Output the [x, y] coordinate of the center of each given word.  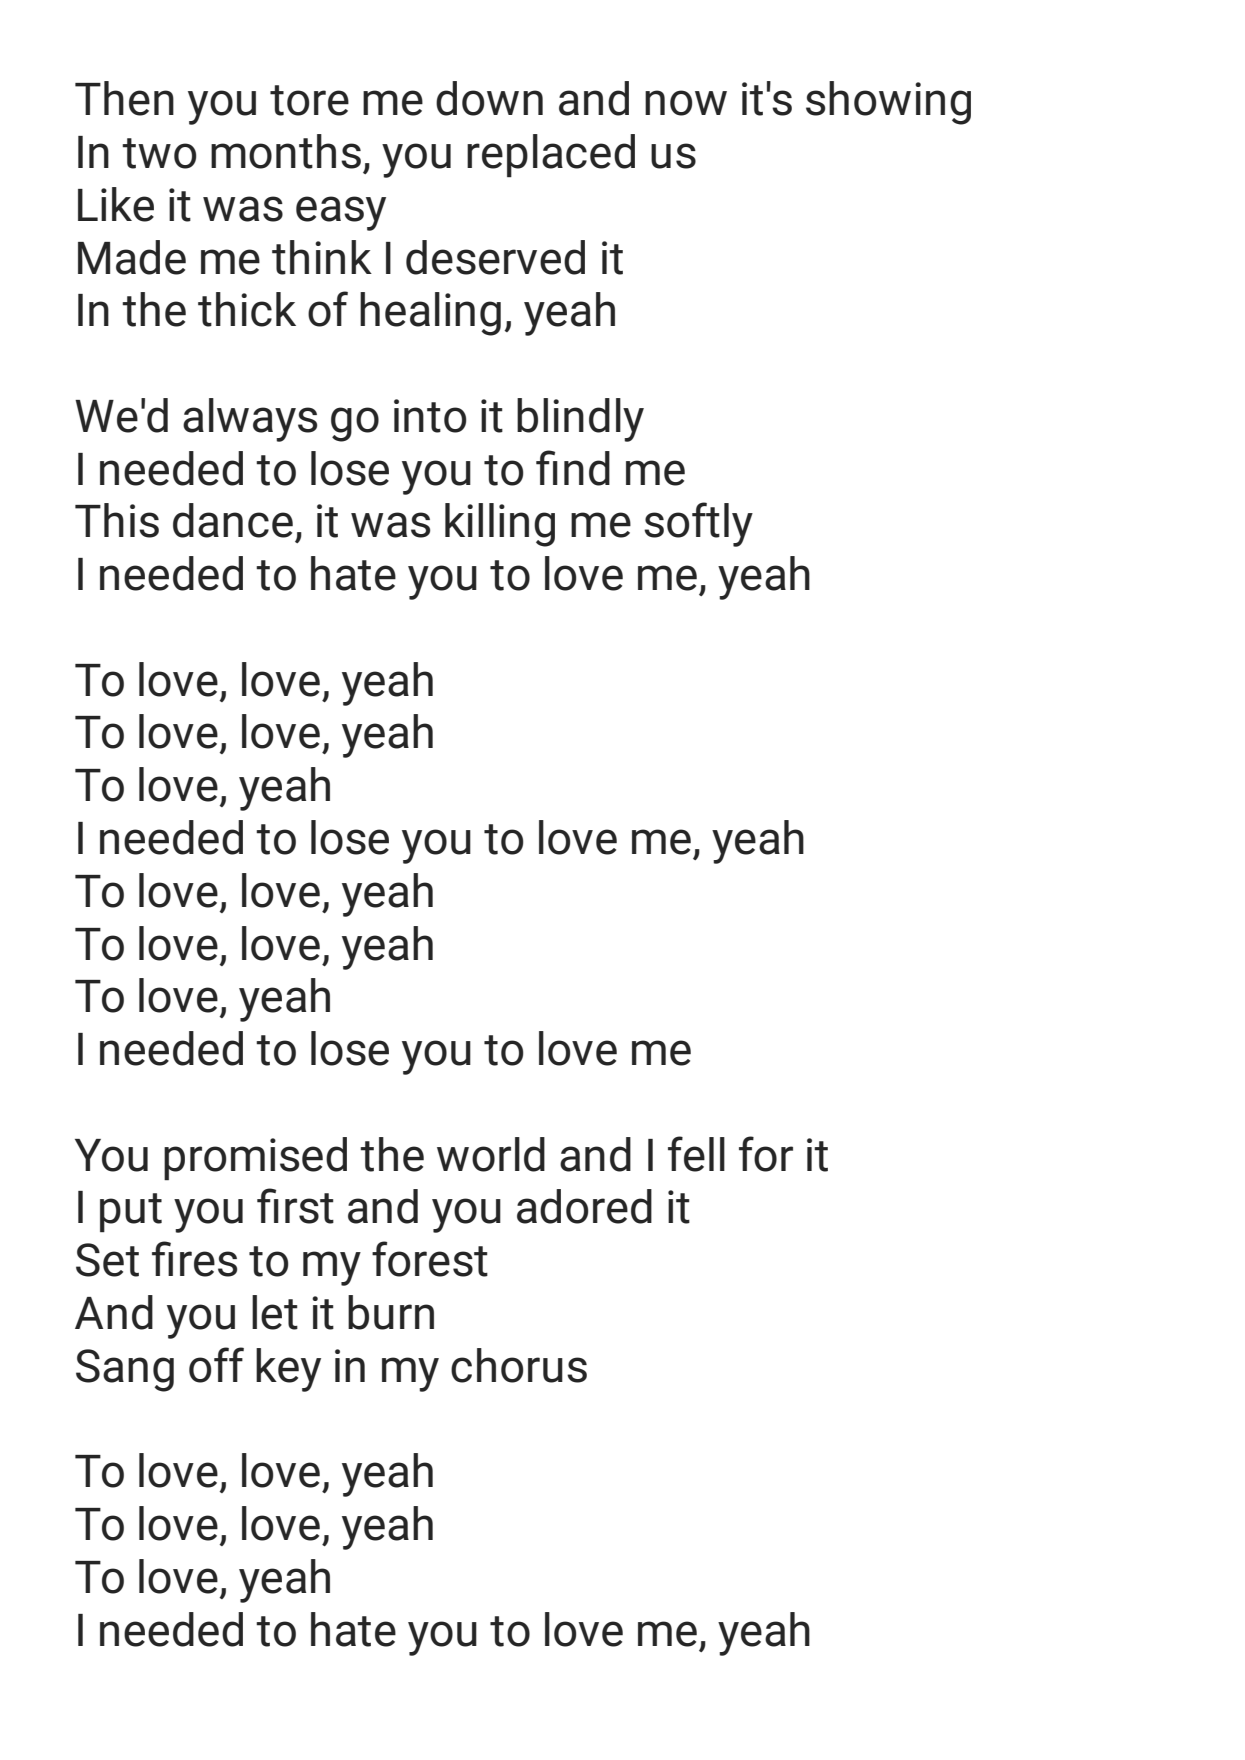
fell [696, 1154]
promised [255, 1158]
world [491, 1154]
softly [698, 524]
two [159, 153]
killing [500, 525]
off [216, 1365]
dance [233, 520]
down [489, 98]
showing [888, 103]
